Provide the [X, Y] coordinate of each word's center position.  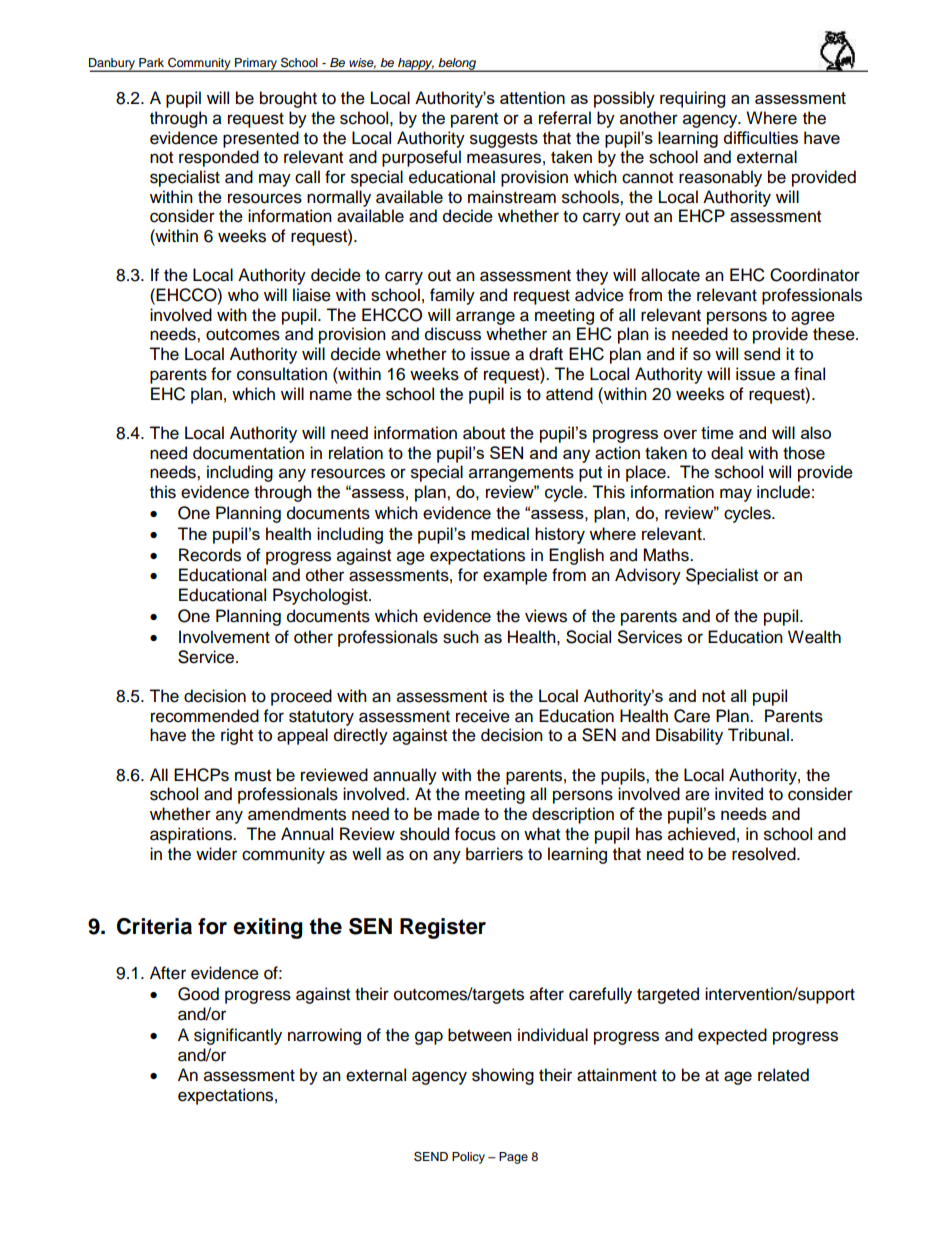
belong [458, 65]
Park [151, 62]
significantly [238, 1036]
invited [739, 794]
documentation [248, 453]
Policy [468, 1158]
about [484, 433]
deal [727, 453]
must [253, 776]
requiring [692, 99]
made [459, 813]
